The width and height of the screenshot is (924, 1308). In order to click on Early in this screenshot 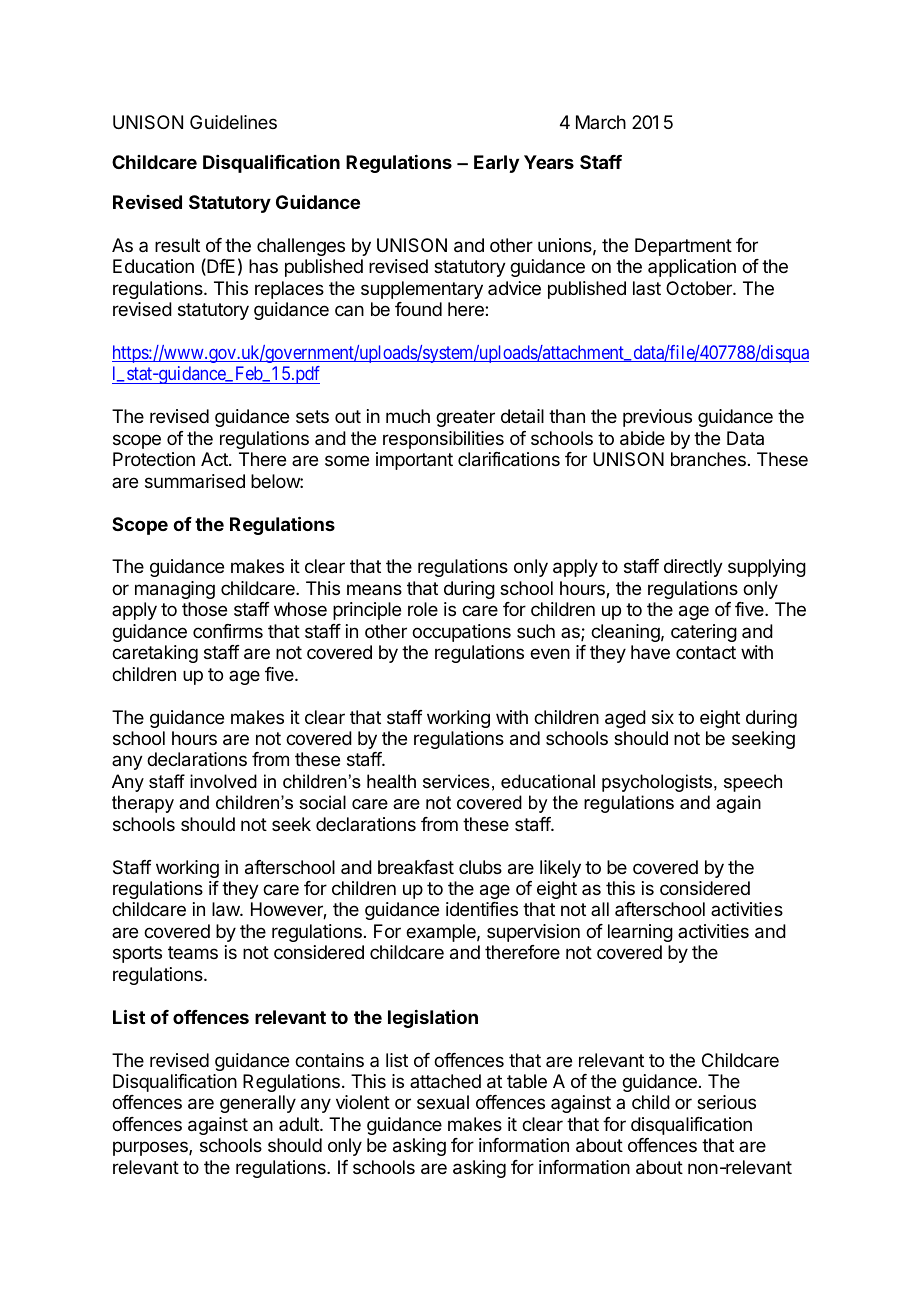, I will do `click(496, 164)`.
